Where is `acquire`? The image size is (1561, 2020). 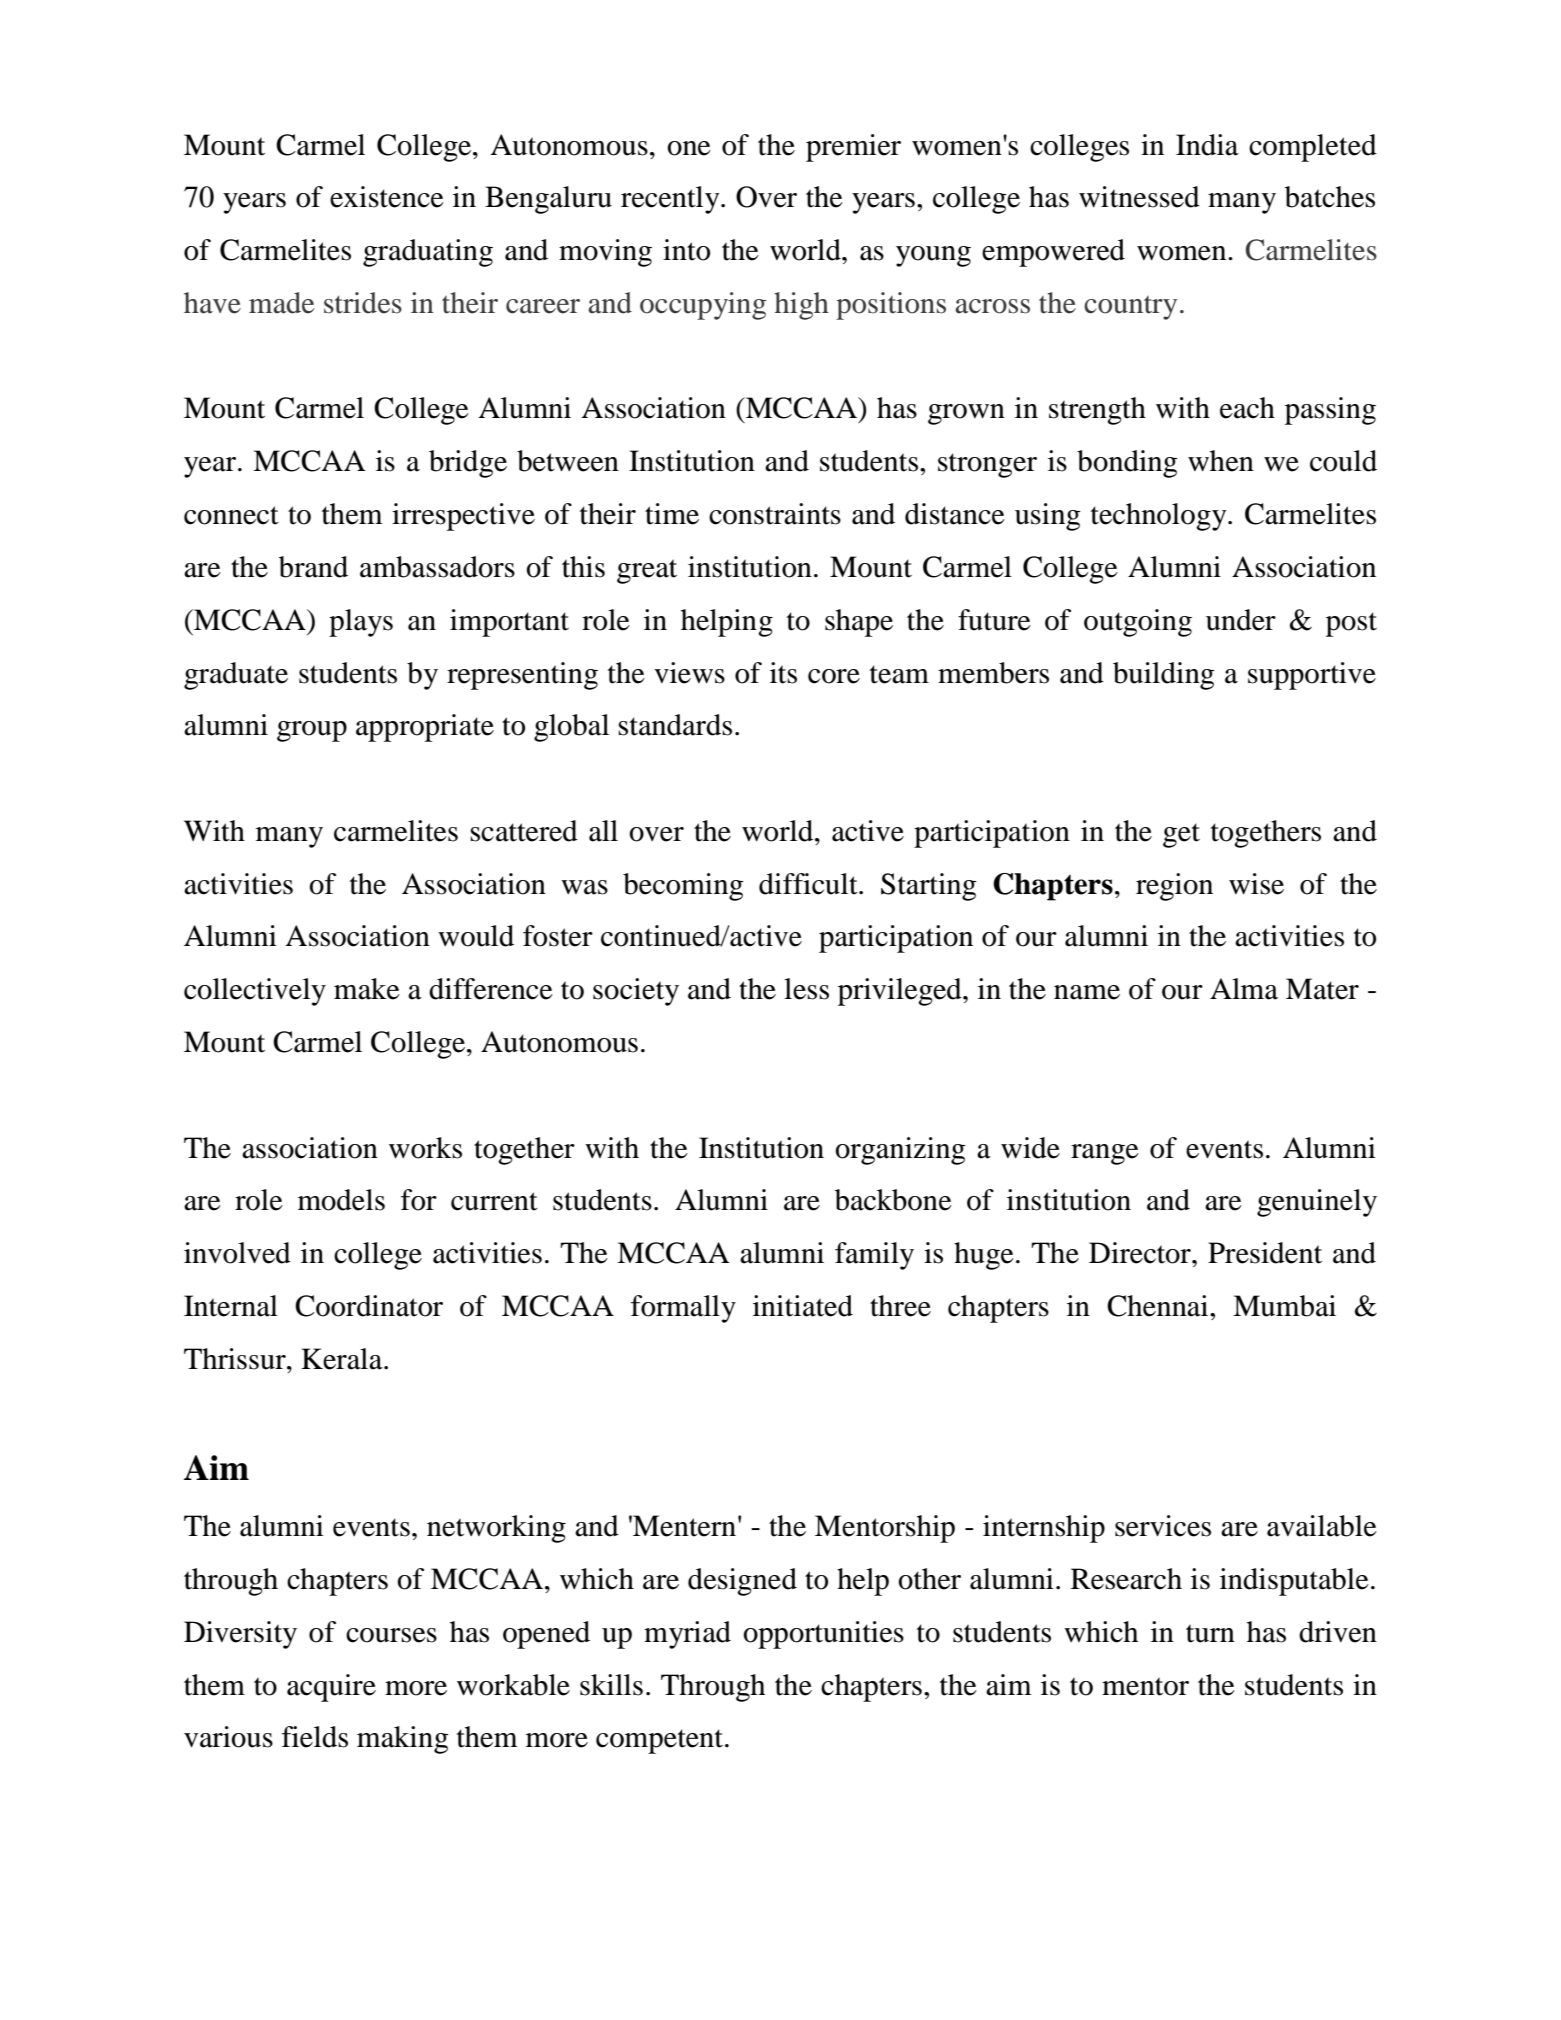 acquire is located at coordinates (331, 1688).
